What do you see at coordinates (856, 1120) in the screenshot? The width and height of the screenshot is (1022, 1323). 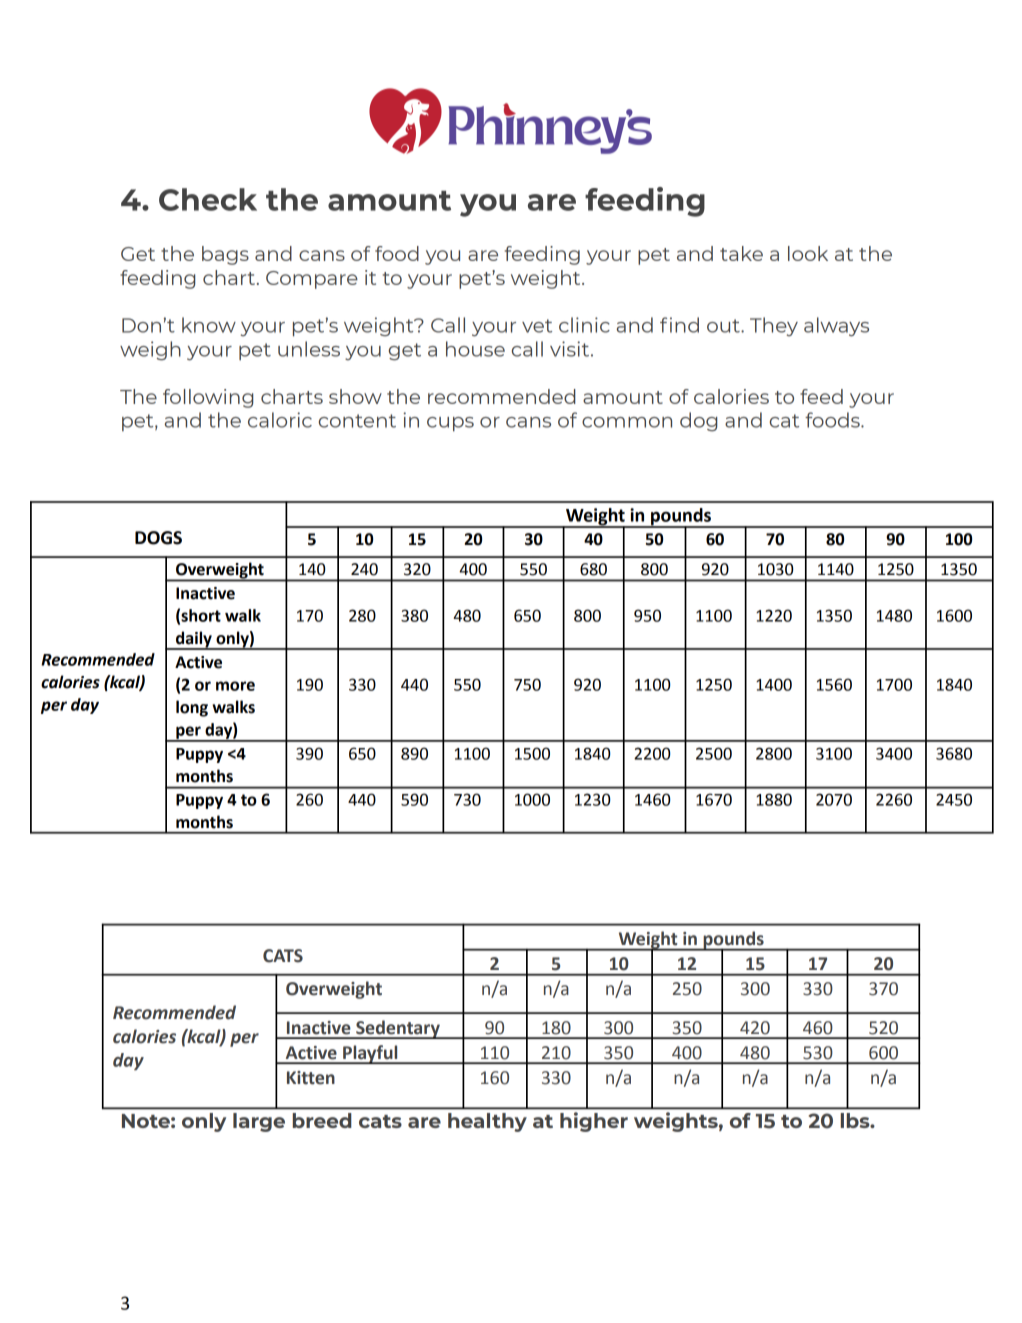 I see `lbs` at bounding box center [856, 1120].
